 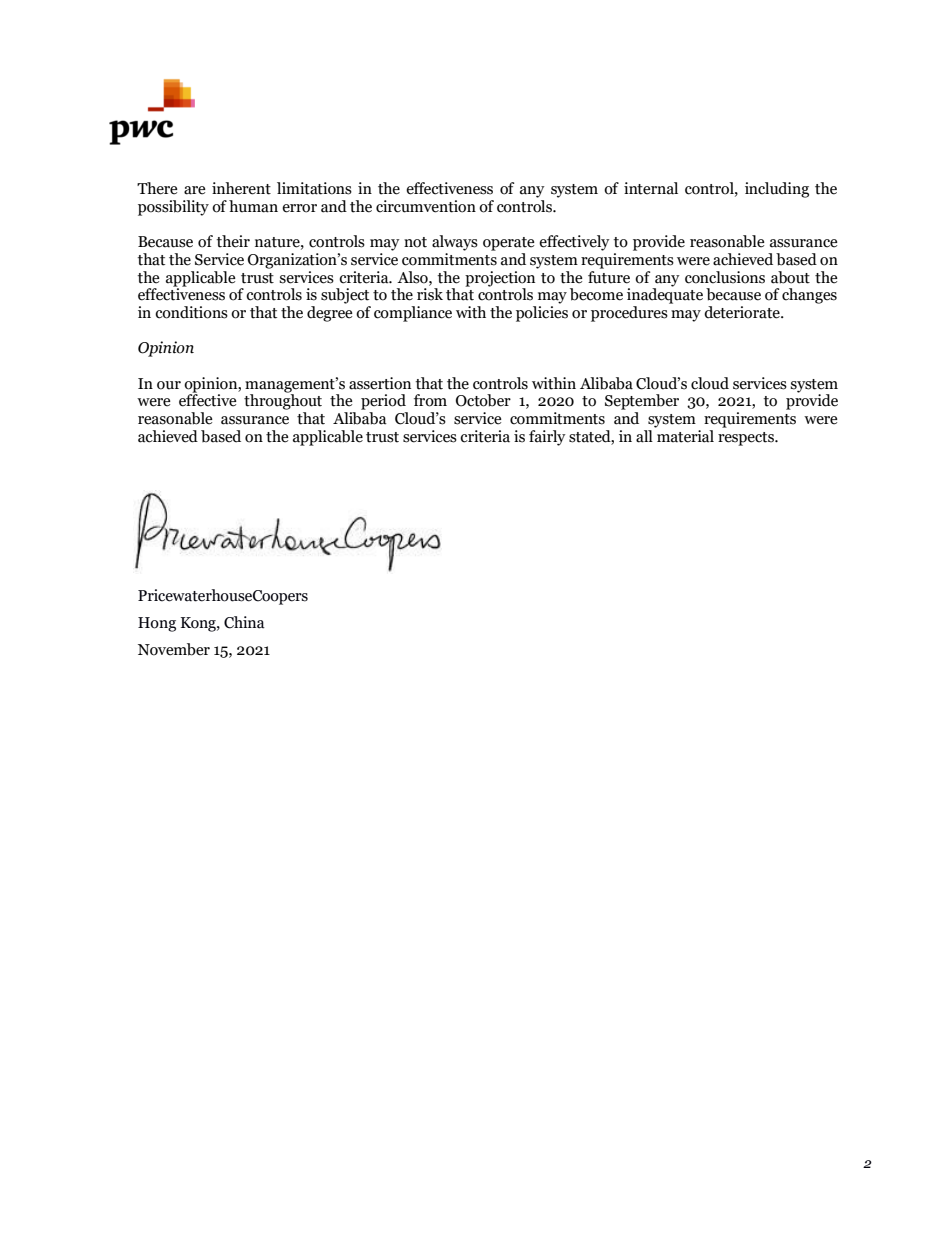 I want to click on October, so click(x=483, y=400).
